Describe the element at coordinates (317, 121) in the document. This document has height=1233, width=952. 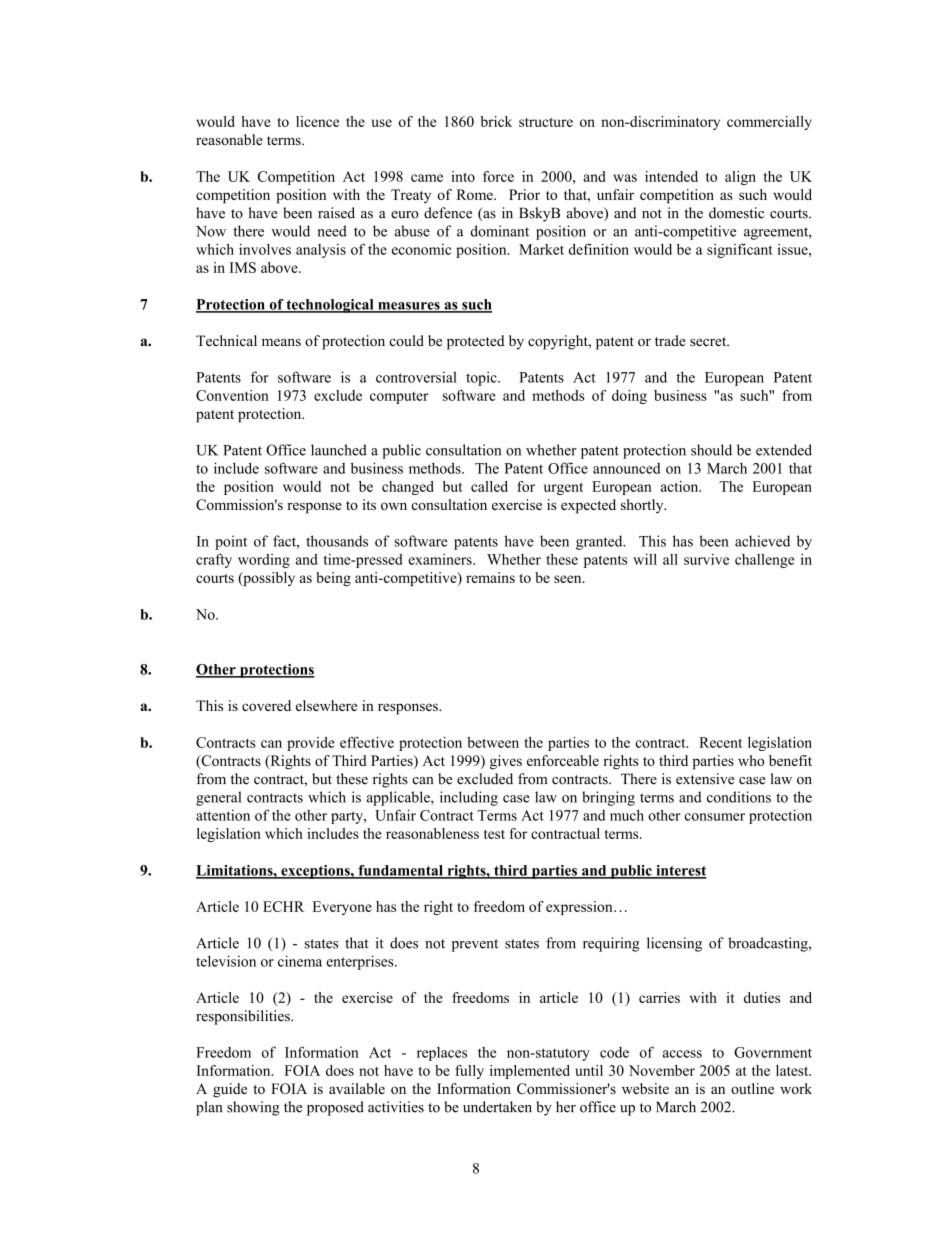
I see `licence` at that location.
